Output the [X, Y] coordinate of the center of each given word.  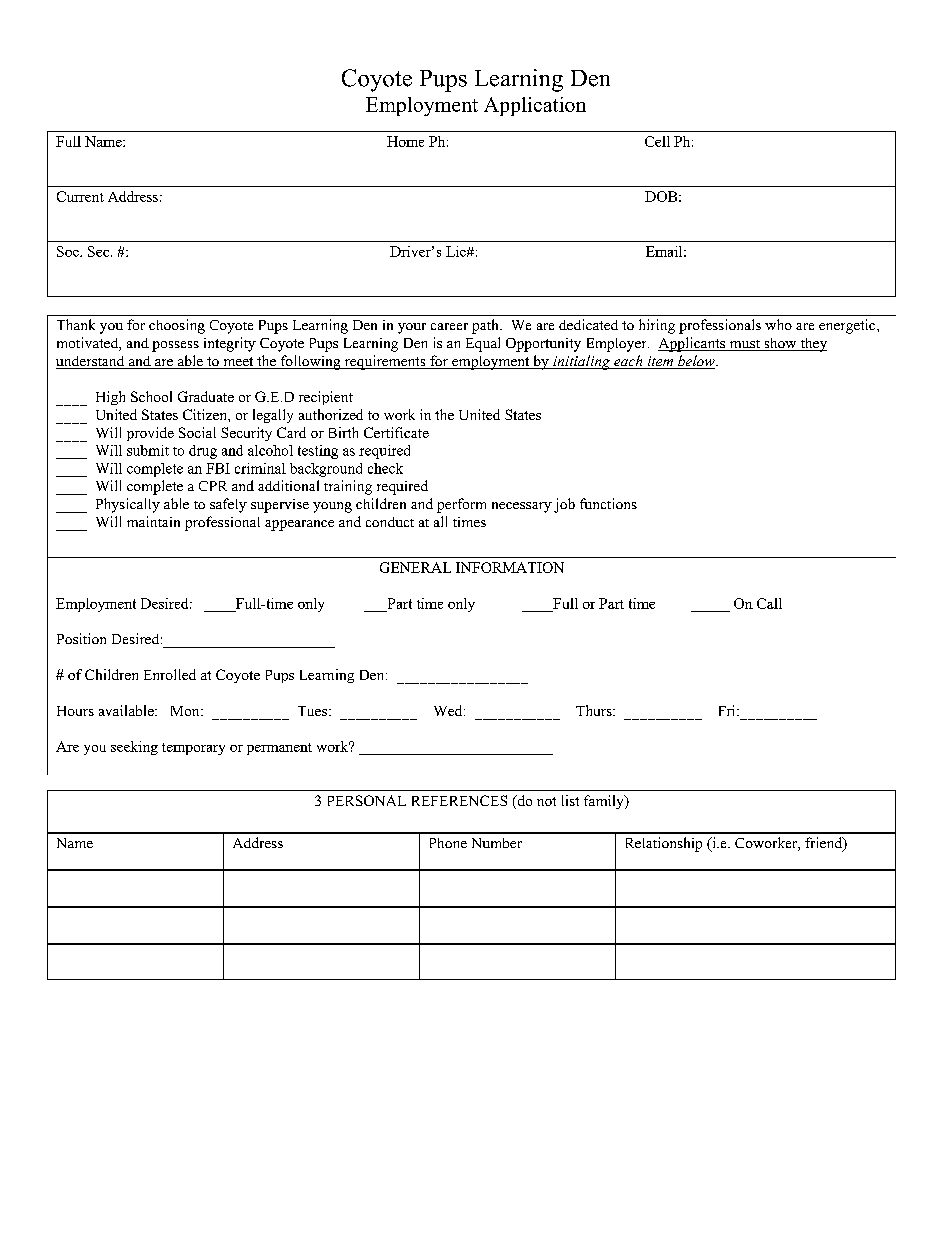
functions [608, 503]
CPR [213, 486]
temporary [193, 749]
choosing [177, 326]
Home [405, 141]
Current [80, 196]
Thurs [595, 710]
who [778, 324]
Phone [448, 843]
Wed [449, 710]
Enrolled [170, 674]
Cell [657, 141]
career [449, 326]
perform [461, 505]
